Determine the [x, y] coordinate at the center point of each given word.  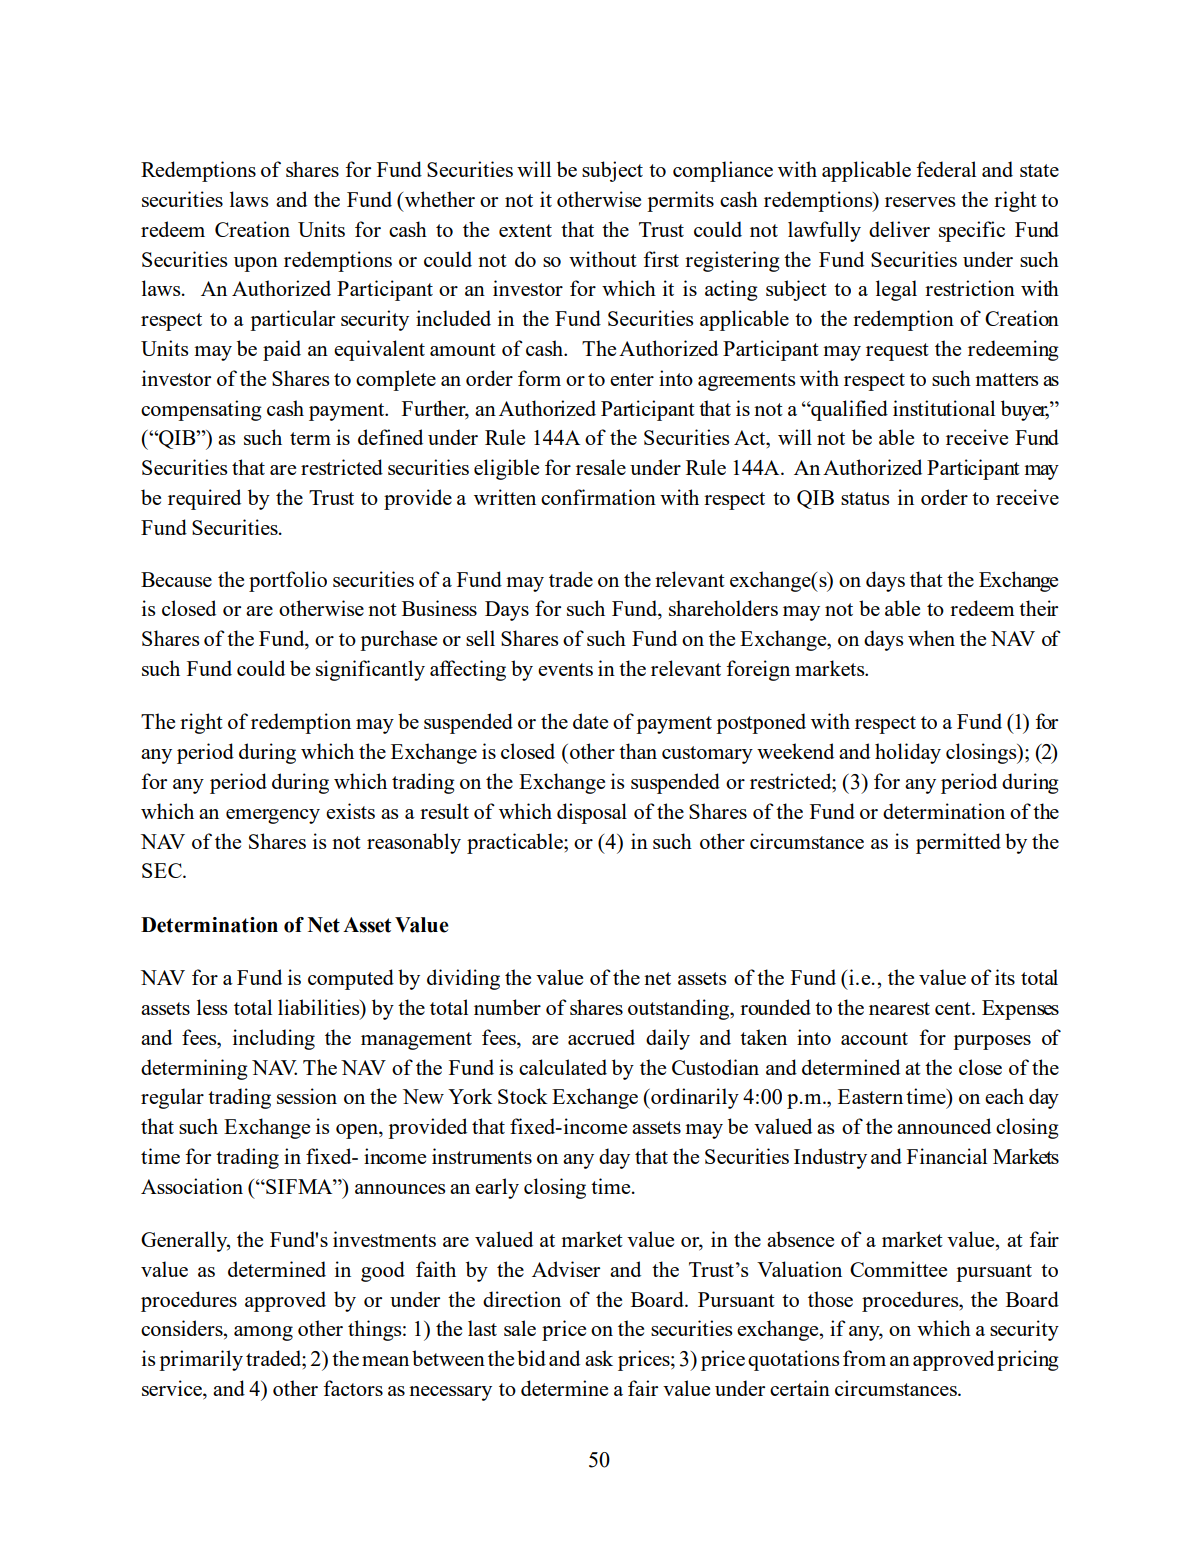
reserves [920, 202]
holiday [908, 753]
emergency [273, 816]
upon [256, 264]
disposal [592, 813]
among [263, 1333]
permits [680, 201]
